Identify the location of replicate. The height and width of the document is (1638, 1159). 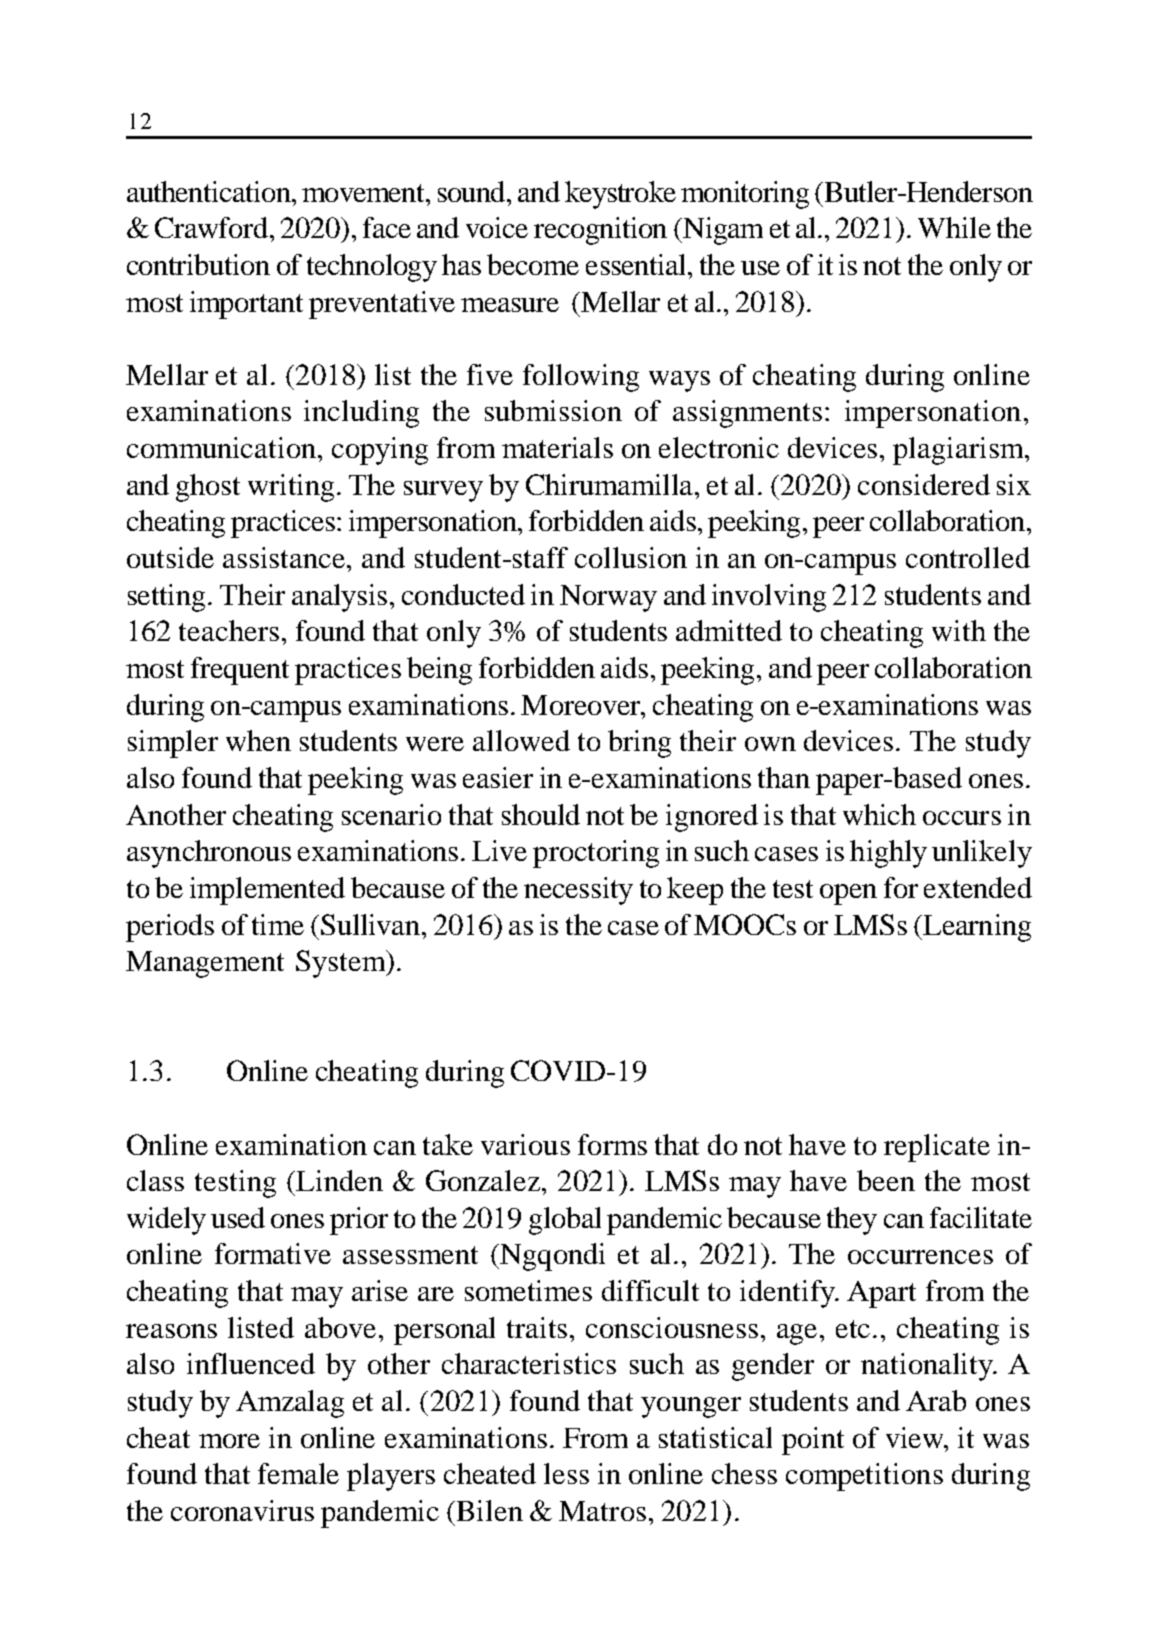
(937, 1148).
